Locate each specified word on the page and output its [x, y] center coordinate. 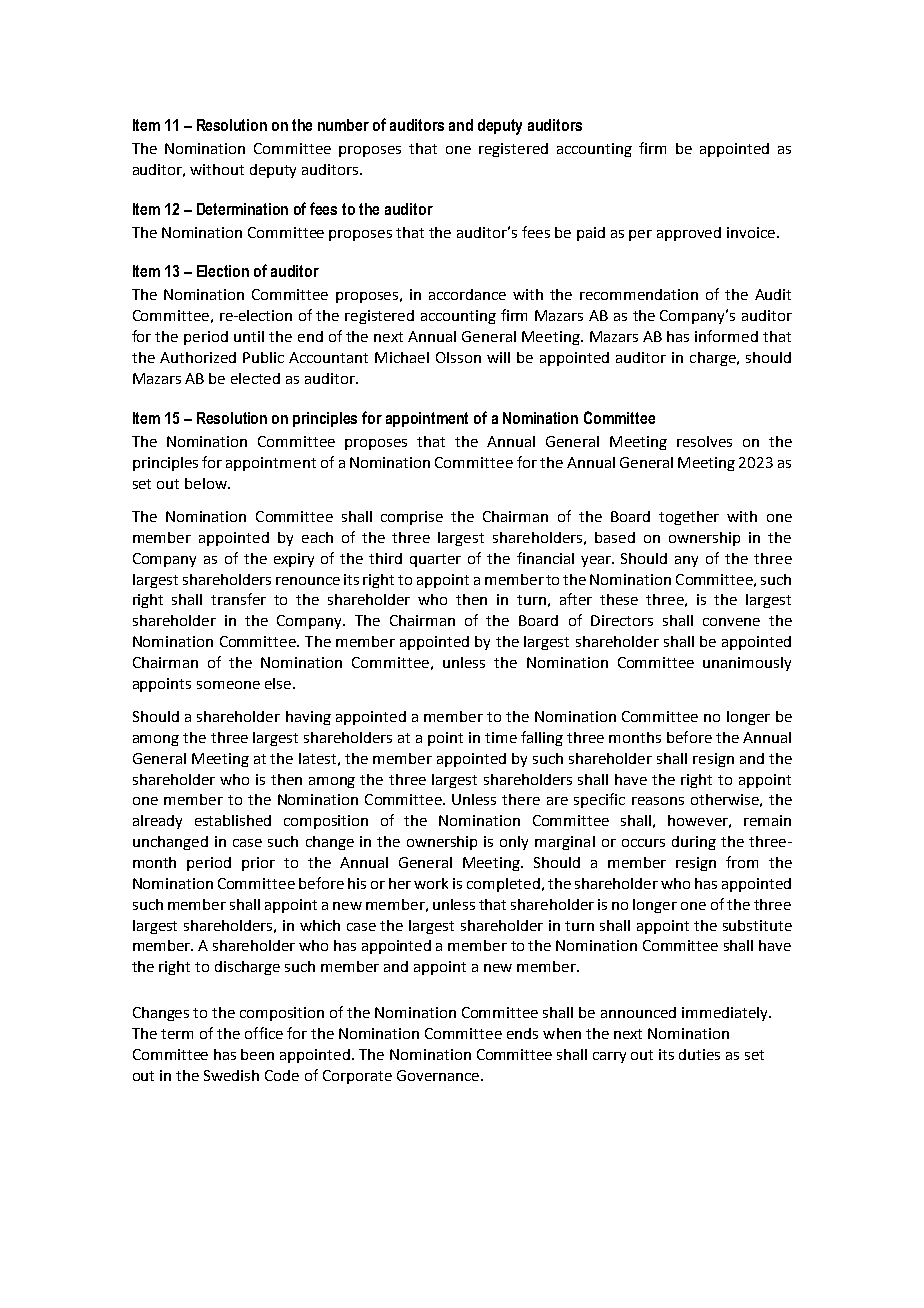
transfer [238, 599]
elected [255, 378]
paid [591, 234]
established [233, 820]
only [514, 843]
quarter [435, 560]
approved [689, 234]
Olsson [458, 357]
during [694, 843]
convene [731, 622]
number [343, 125]
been [257, 1054]
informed [726, 336]
